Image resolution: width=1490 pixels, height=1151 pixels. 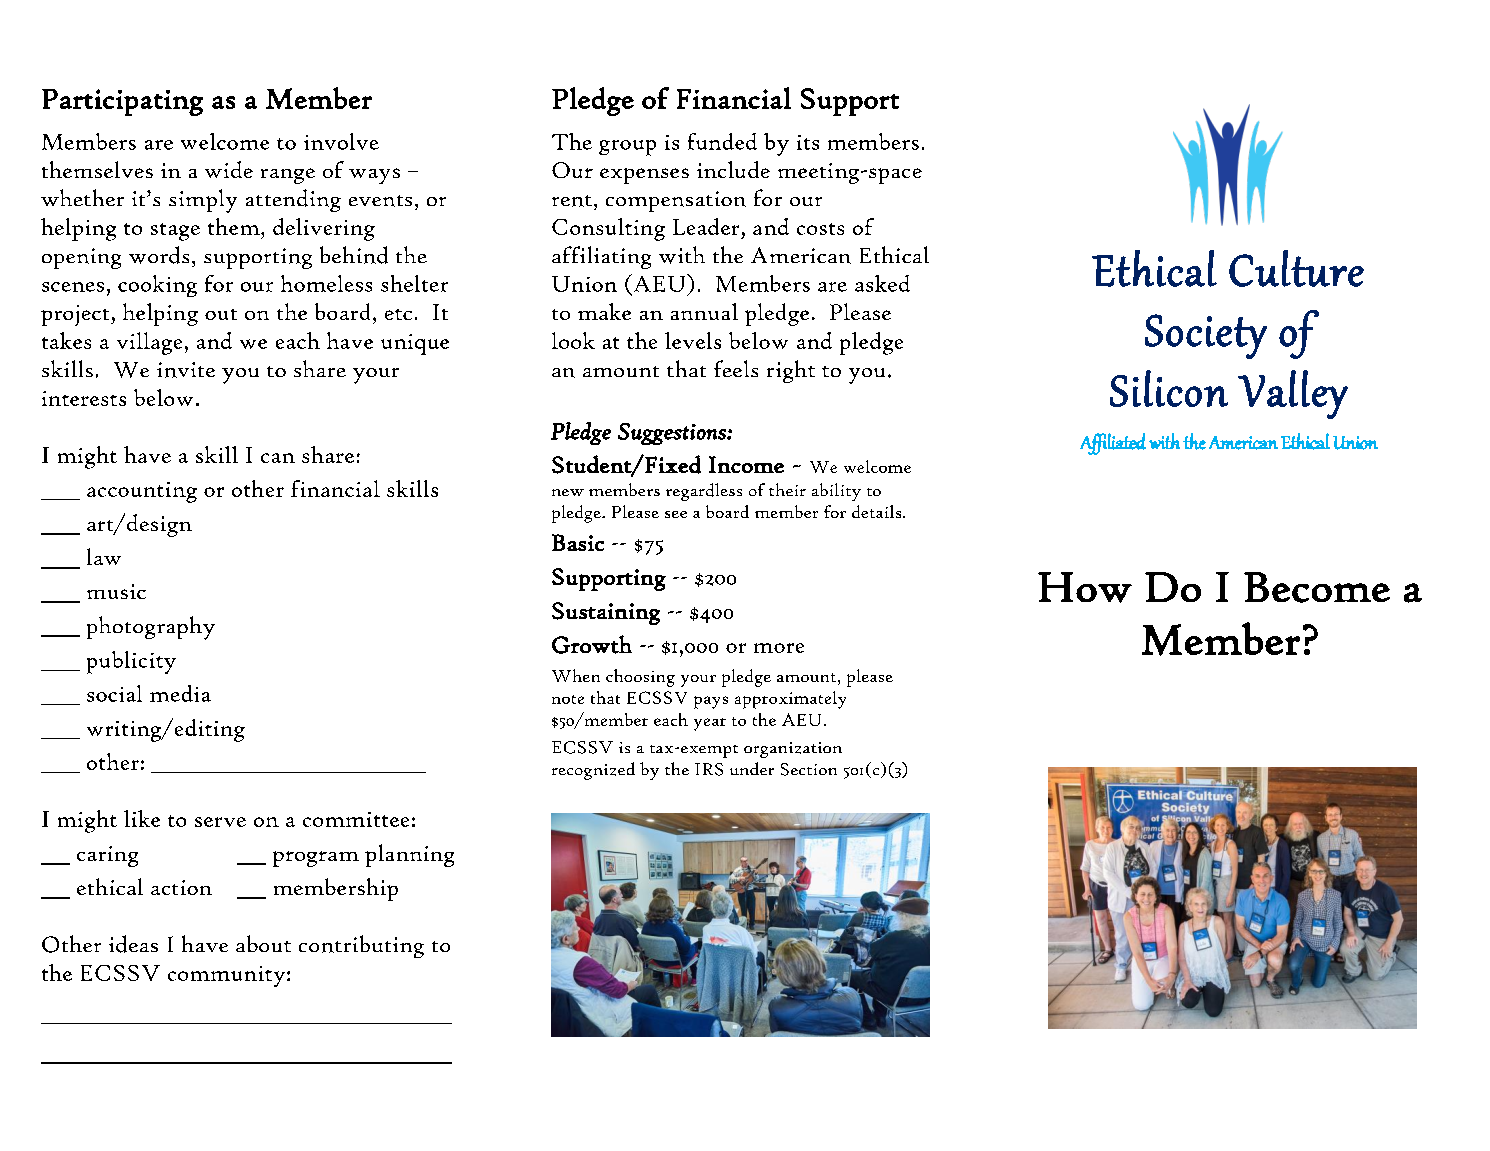 What do you see at coordinates (676, 514) in the screenshot?
I see `see` at bounding box center [676, 514].
